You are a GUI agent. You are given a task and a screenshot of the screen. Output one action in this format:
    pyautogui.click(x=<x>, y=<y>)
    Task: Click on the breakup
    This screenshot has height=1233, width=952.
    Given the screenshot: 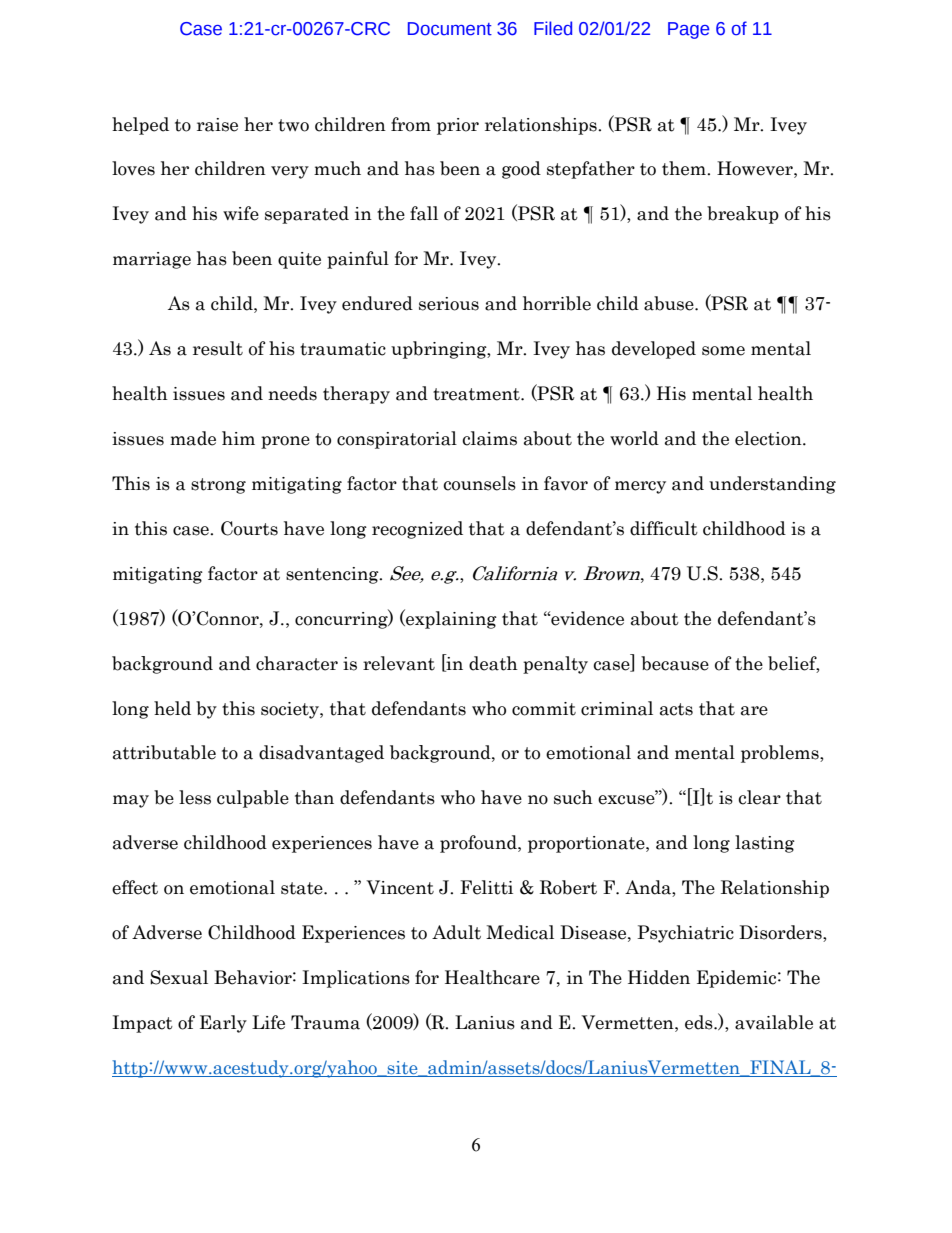 What is the action you would take?
    pyautogui.click(x=743, y=215)
